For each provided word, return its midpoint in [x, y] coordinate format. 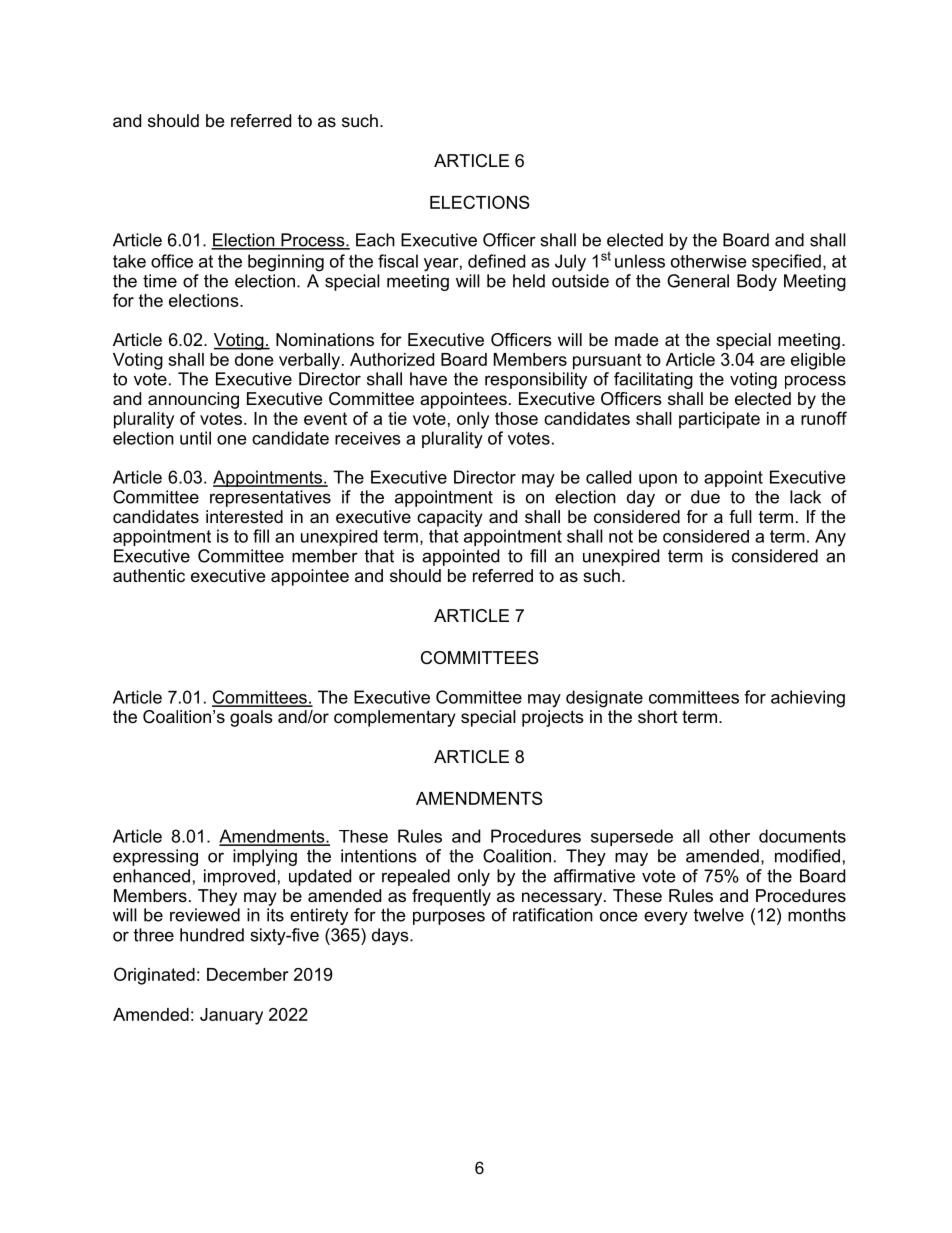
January [231, 1016]
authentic [149, 575]
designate [604, 699]
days [391, 936]
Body [757, 282]
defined [496, 261]
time [160, 281]
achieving [808, 699]
